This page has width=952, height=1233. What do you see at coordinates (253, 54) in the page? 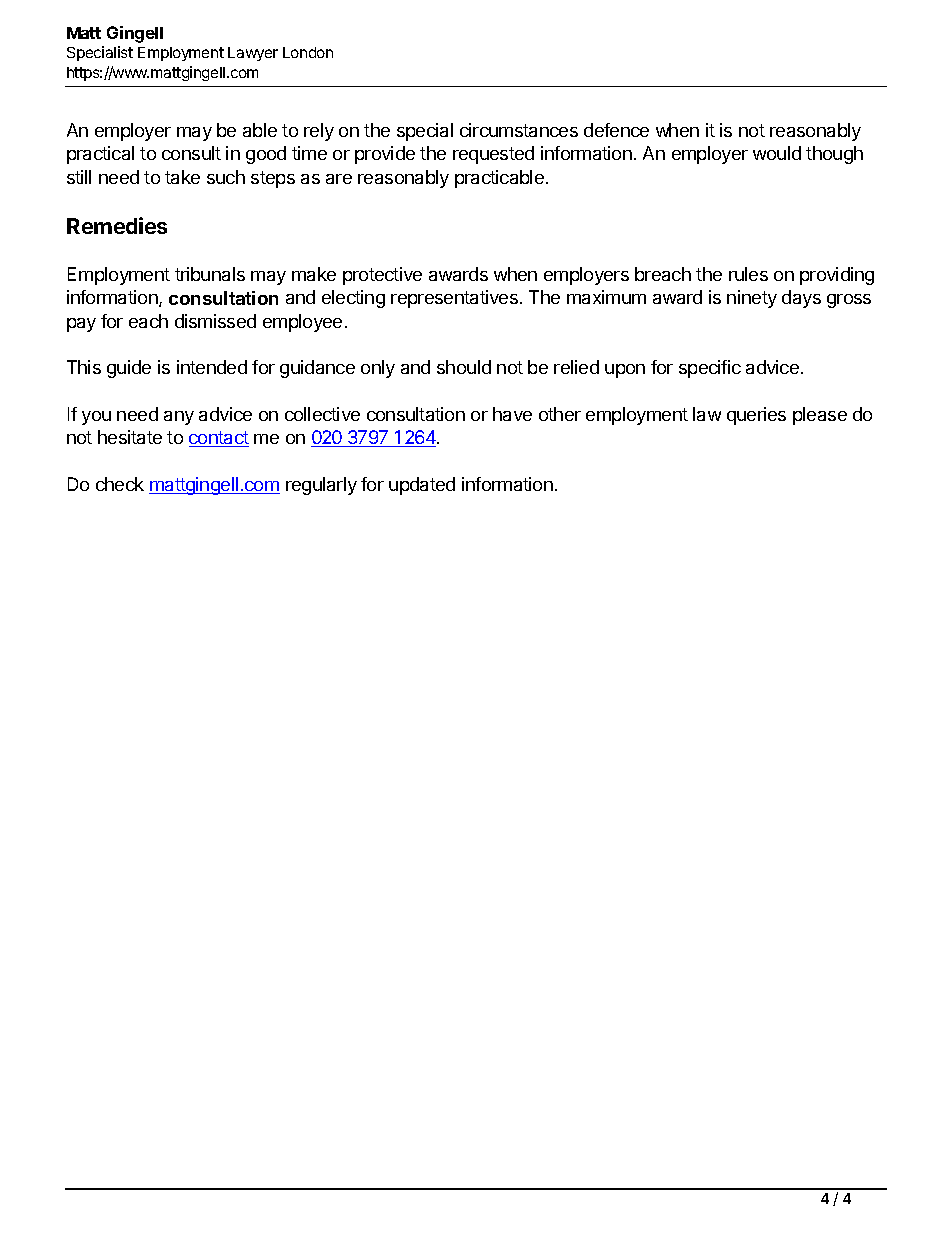
I see `Lawyer` at bounding box center [253, 54].
